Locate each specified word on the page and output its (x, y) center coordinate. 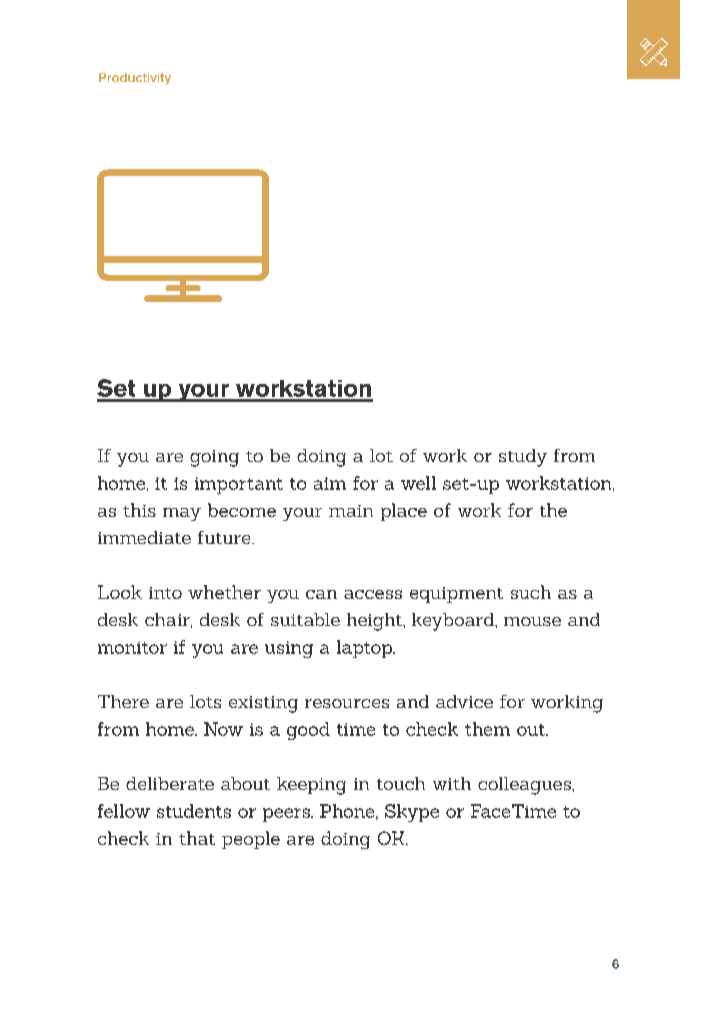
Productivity (135, 79)
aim (330, 483)
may (182, 514)
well (418, 483)
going (214, 458)
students (194, 811)
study (523, 458)
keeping (311, 786)
